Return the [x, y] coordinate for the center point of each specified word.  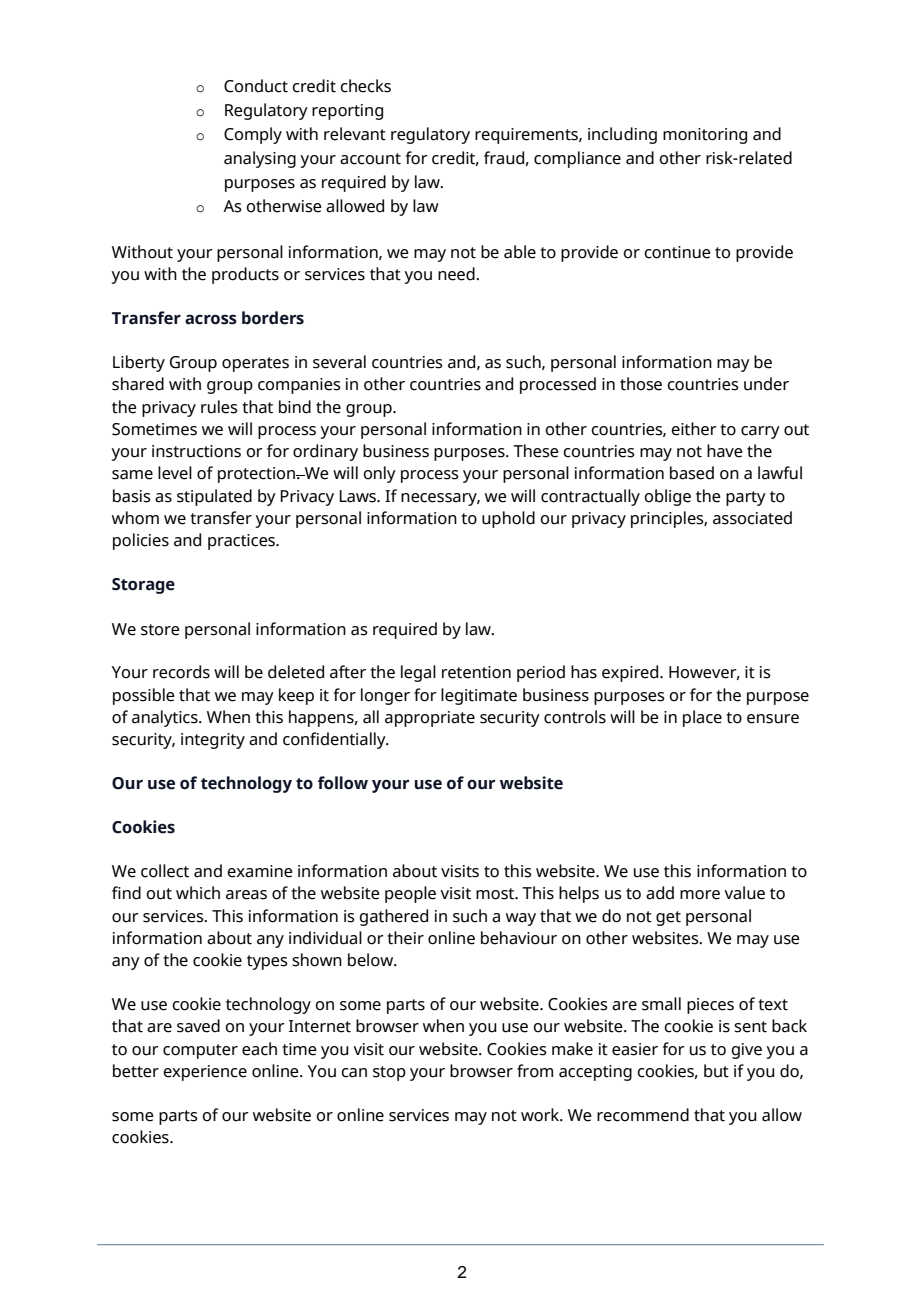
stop [389, 1073]
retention [476, 672]
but [716, 1071]
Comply [253, 135]
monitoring [705, 136]
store [160, 630]
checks [365, 86]
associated [752, 518]
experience [205, 1073]
